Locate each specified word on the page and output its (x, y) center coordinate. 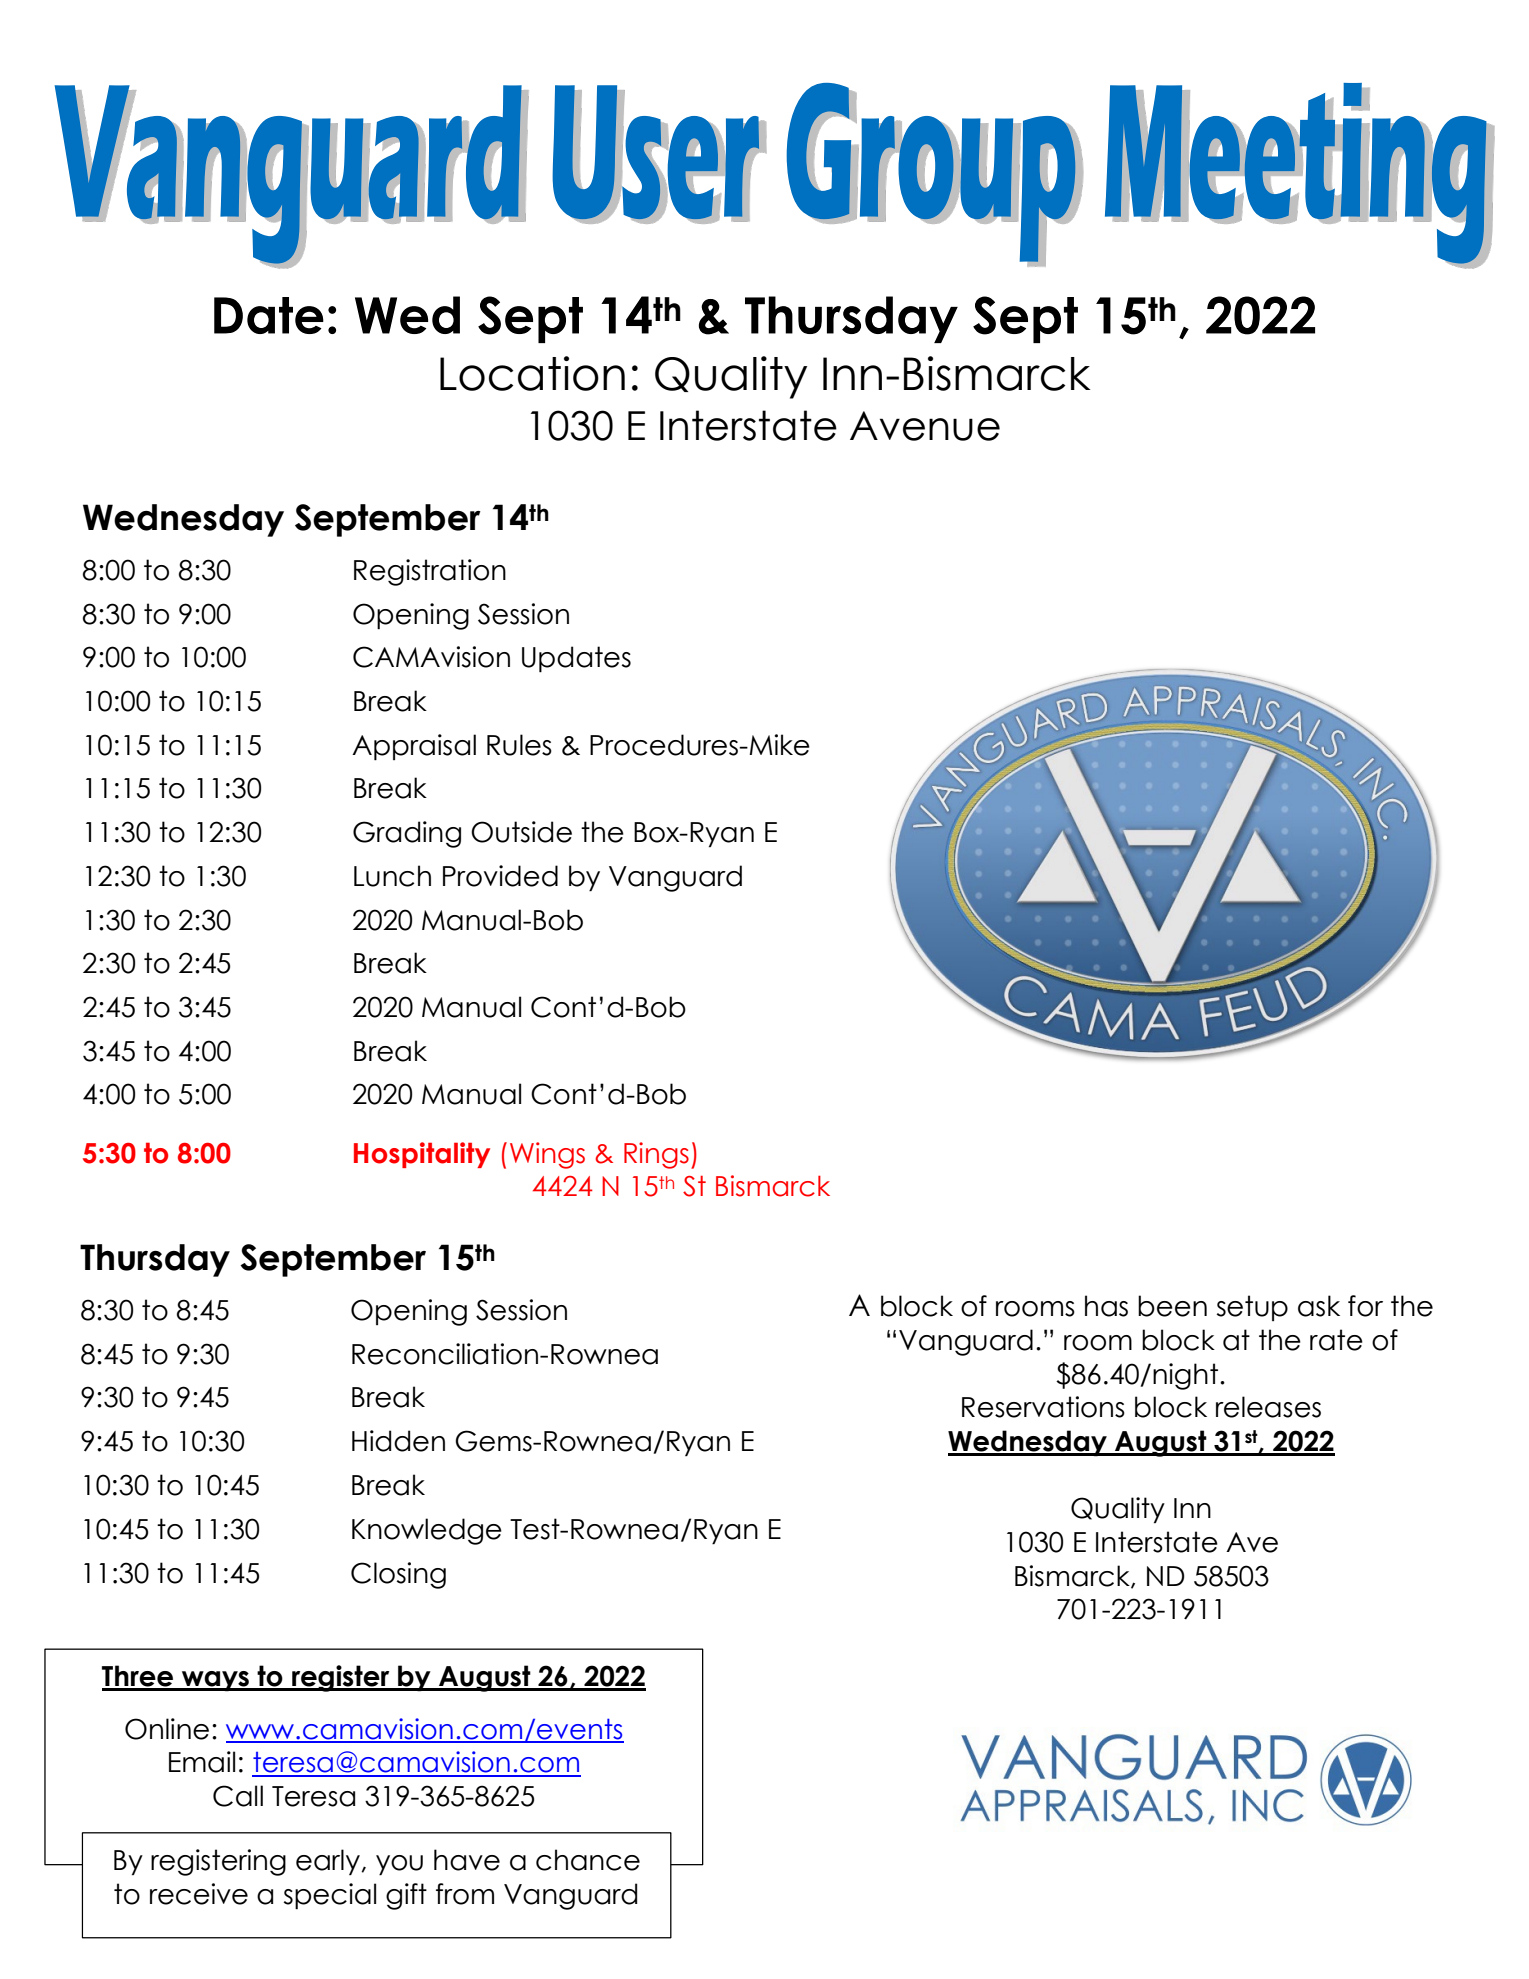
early (329, 1862)
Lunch (392, 876)
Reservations (1043, 1407)
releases (1268, 1407)
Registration (430, 572)
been (1172, 1306)
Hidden (398, 1441)
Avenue (925, 426)
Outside (521, 832)
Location (532, 373)
